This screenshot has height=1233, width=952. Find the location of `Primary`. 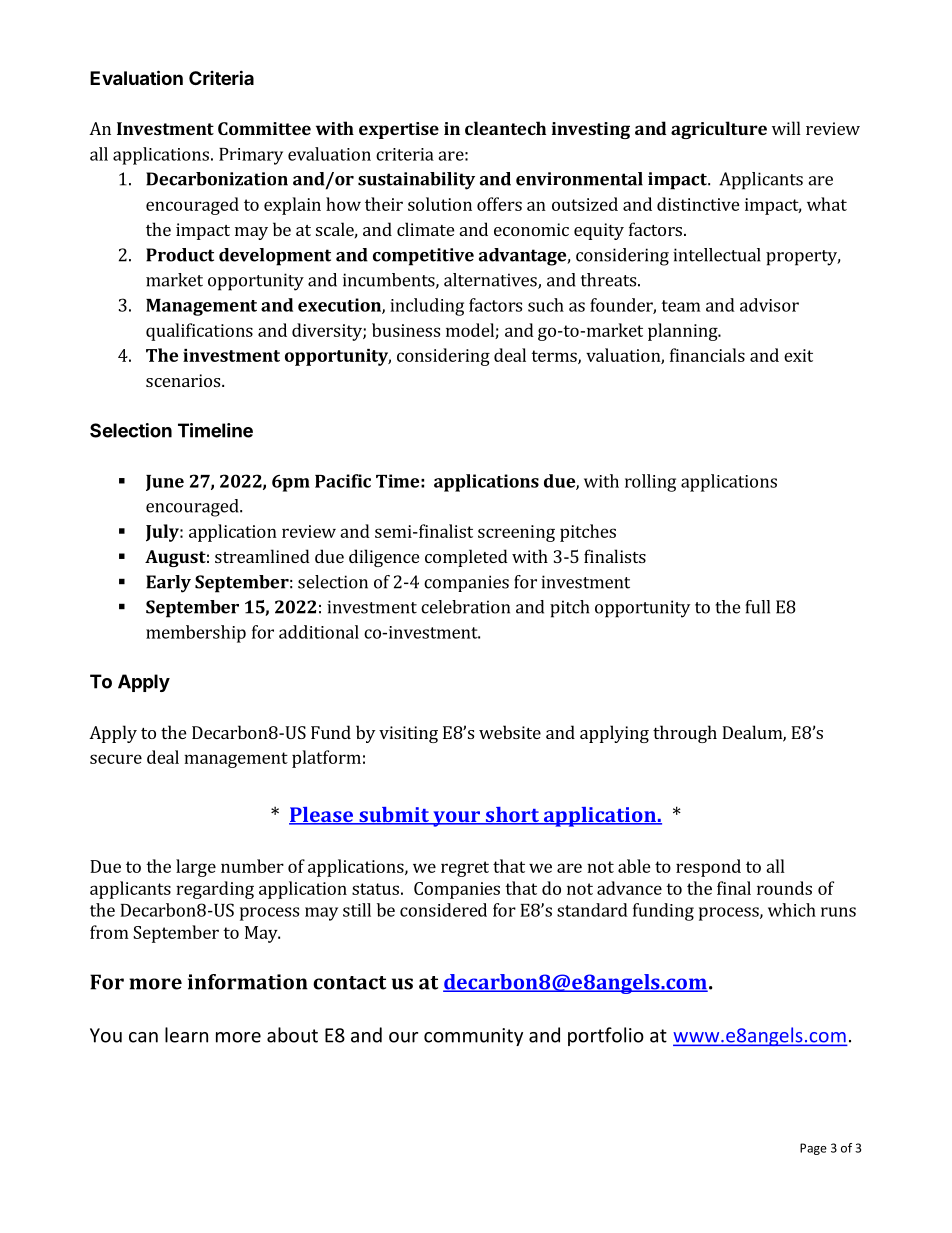

Primary is located at coordinates (251, 156).
